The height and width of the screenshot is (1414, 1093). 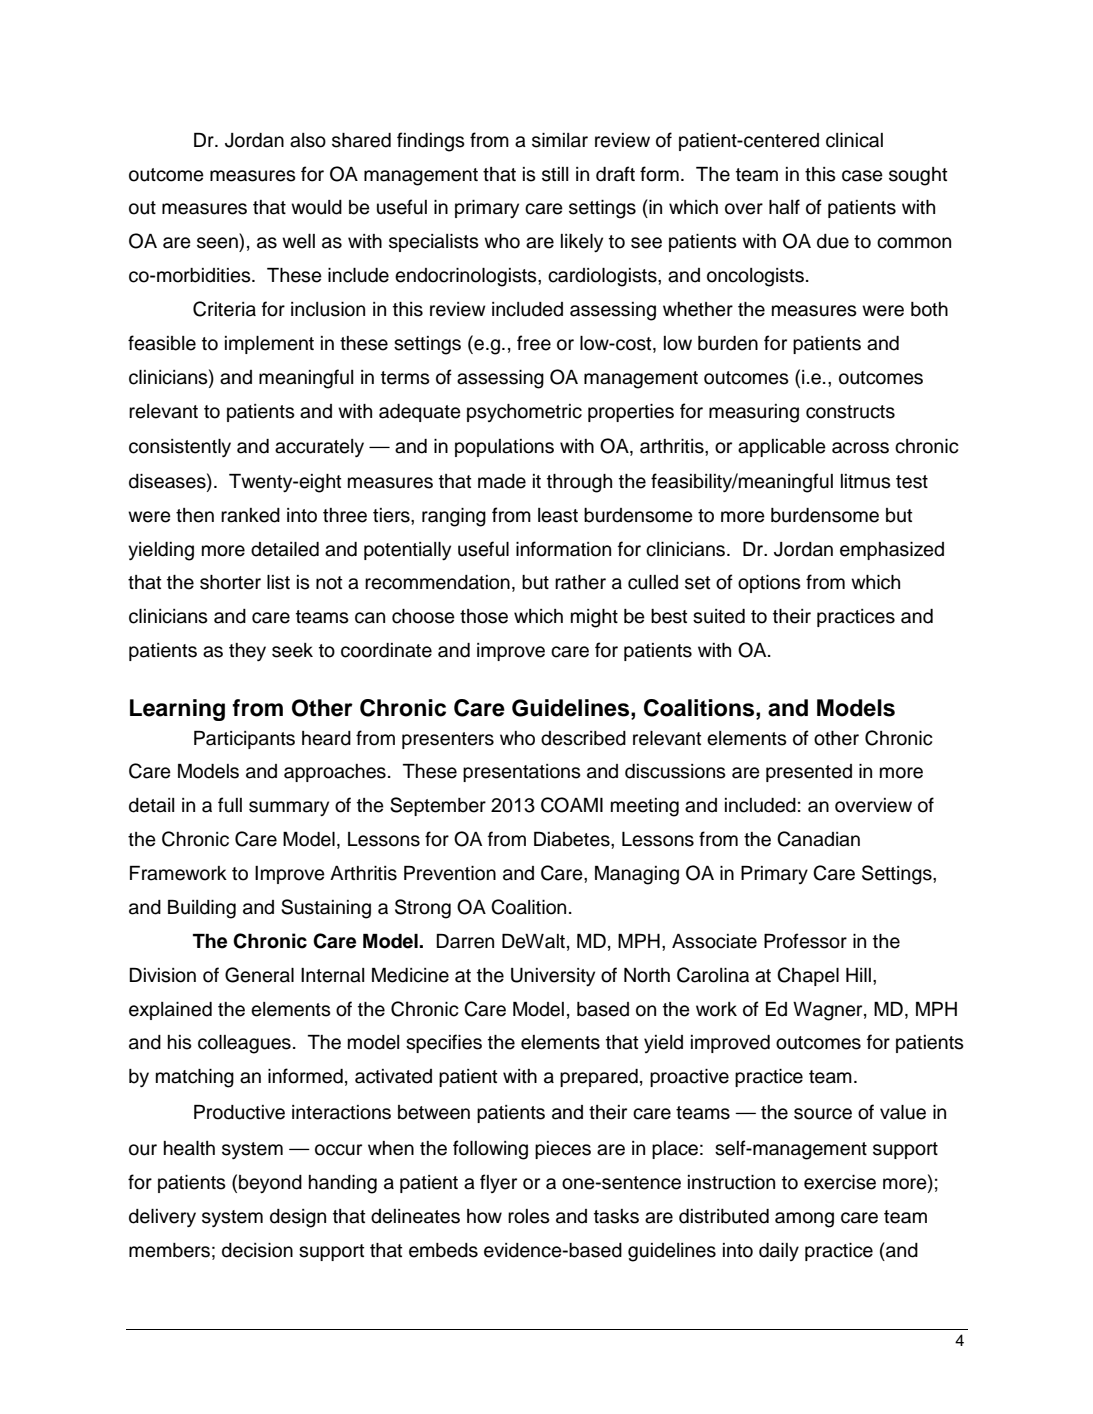 What do you see at coordinates (804, 1220) in the screenshot?
I see `among` at bounding box center [804, 1220].
